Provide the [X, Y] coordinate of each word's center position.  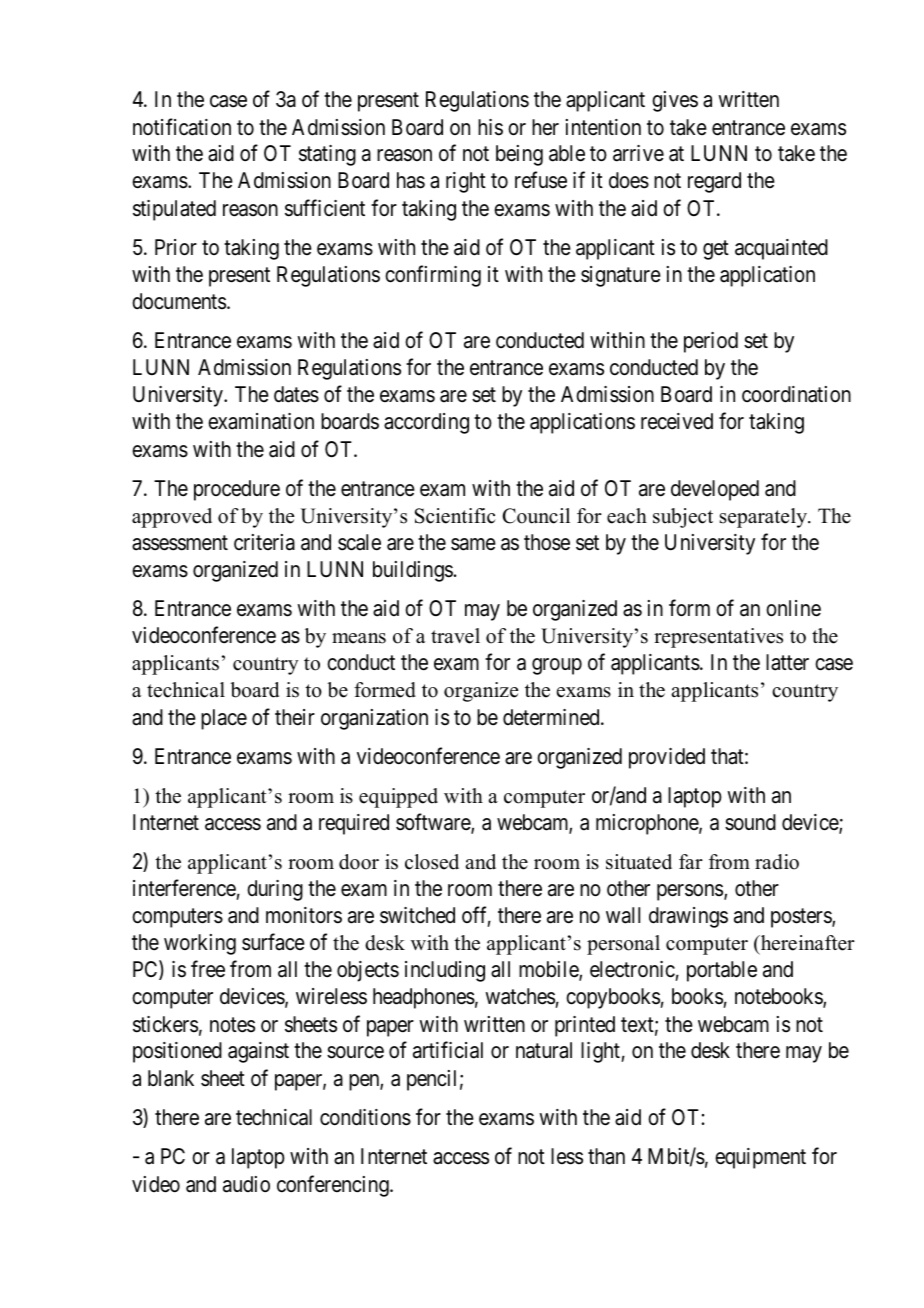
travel [455, 636]
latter [787, 662]
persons [690, 893]
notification [182, 127]
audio [246, 1184]
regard [714, 182]
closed [432, 862]
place [224, 719]
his [490, 127]
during [275, 890]
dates [296, 394]
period [711, 342]
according [426, 423]
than [606, 1156]
